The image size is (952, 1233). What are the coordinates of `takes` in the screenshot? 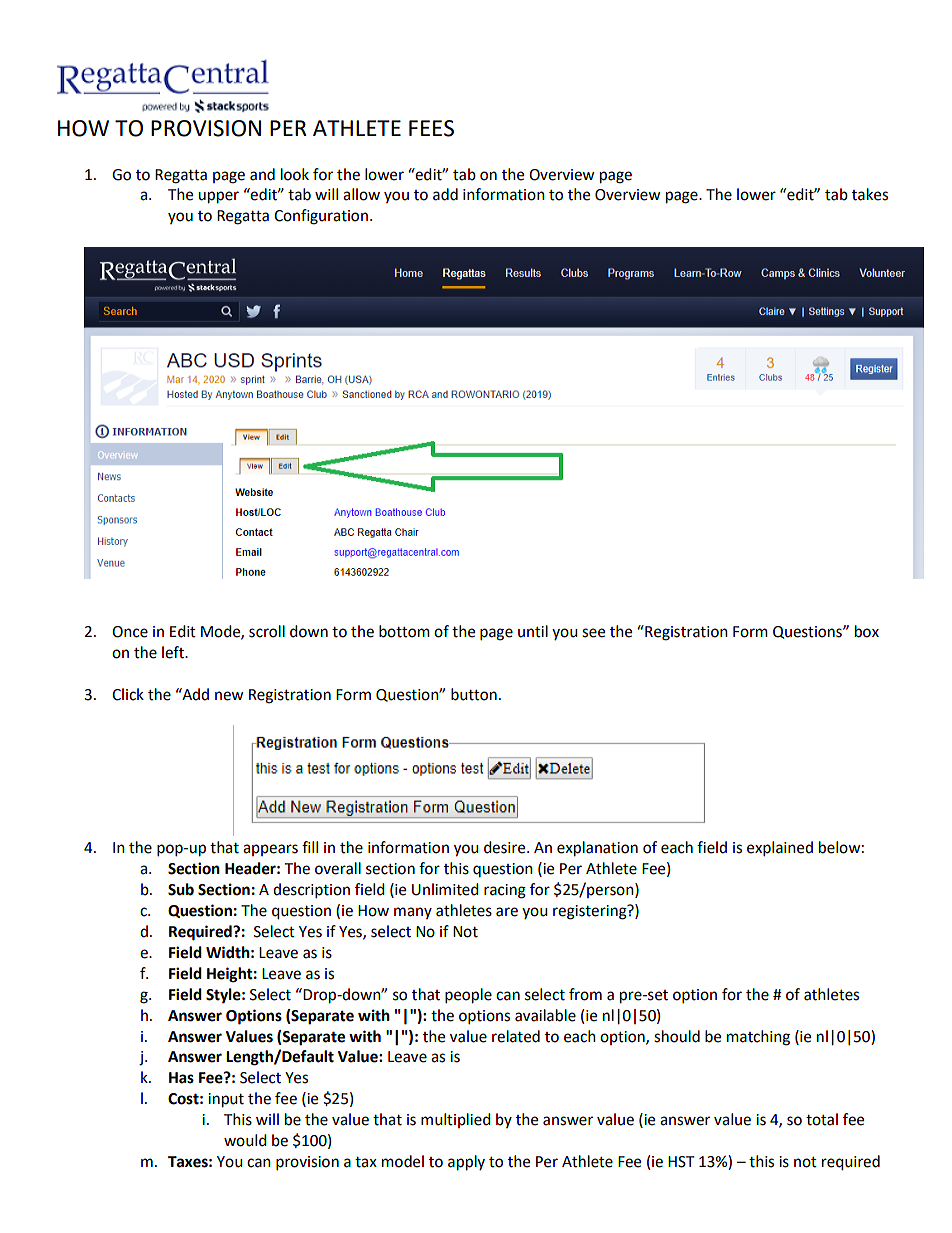 It's located at (870, 194).
